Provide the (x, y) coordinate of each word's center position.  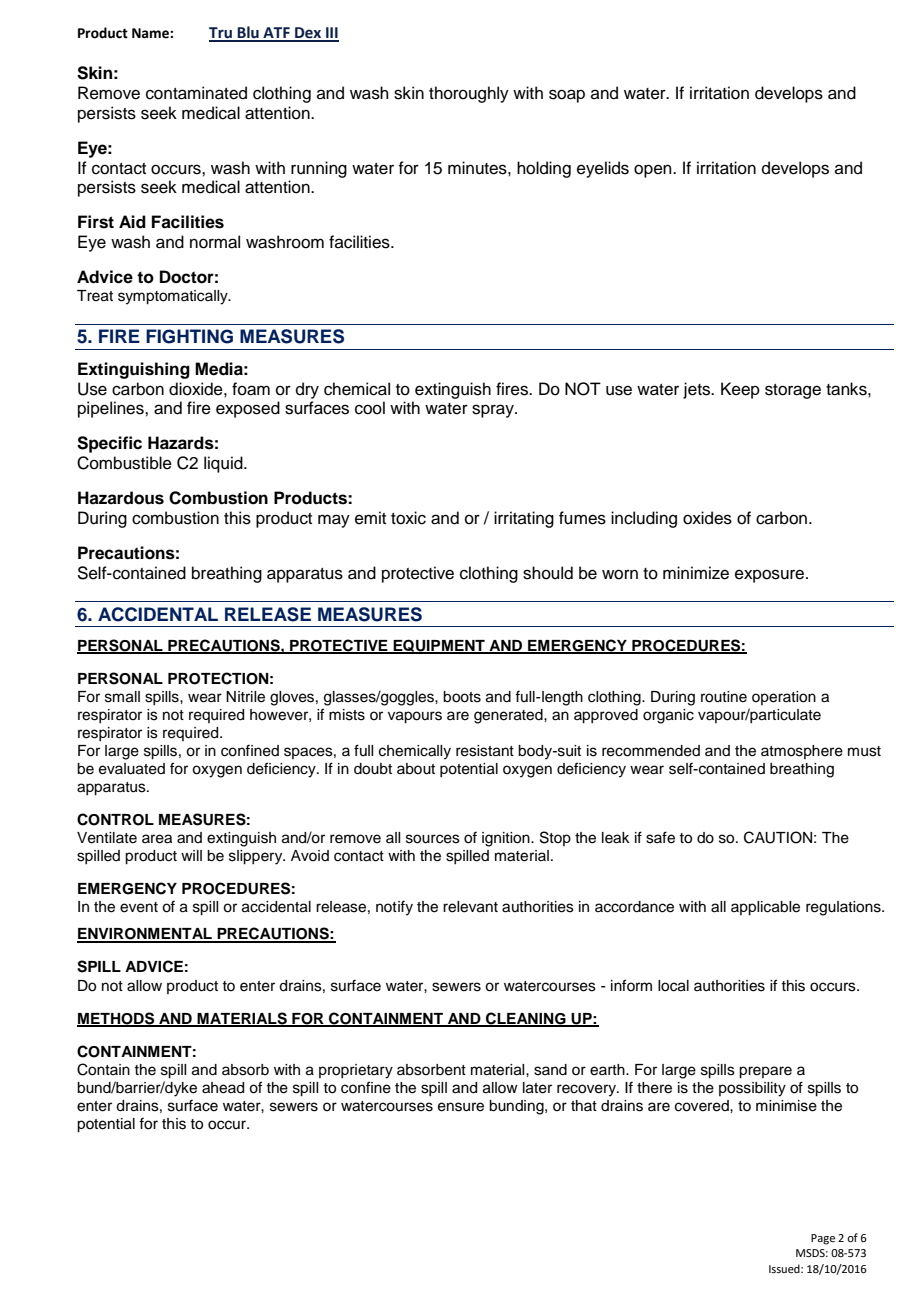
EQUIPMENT (439, 646)
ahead (223, 1088)
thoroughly (469, 94)
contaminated (196, 93)
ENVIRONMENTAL (145, 935)
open (654, 171)
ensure (461, 1107)
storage (793, 391)
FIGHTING (189, 336)
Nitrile (245, 697)
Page (823, 1239)
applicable (765, 908)
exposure (771, 576)
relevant (470, 907)
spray (494, 411)
